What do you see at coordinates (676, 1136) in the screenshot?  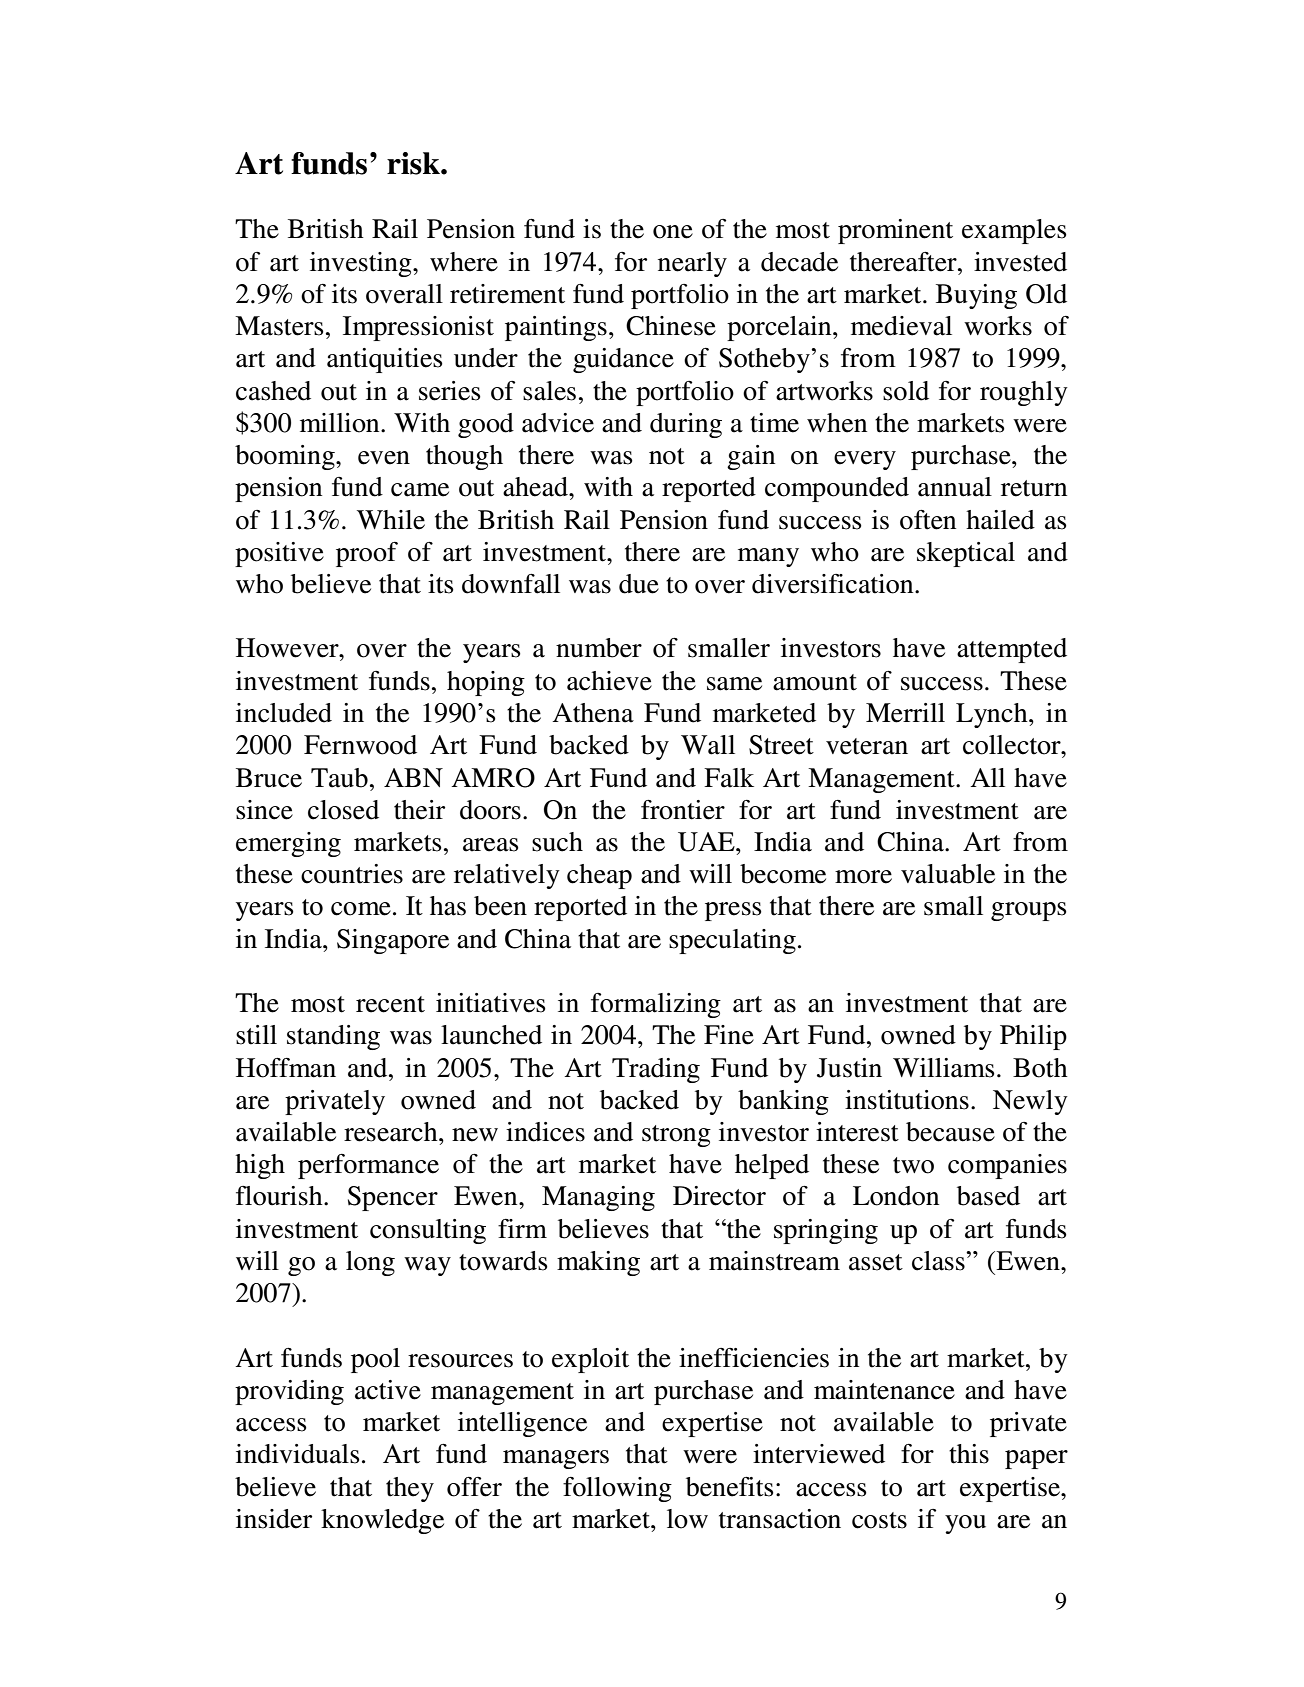 I see `strong` at bounding box center [676, 1136].
